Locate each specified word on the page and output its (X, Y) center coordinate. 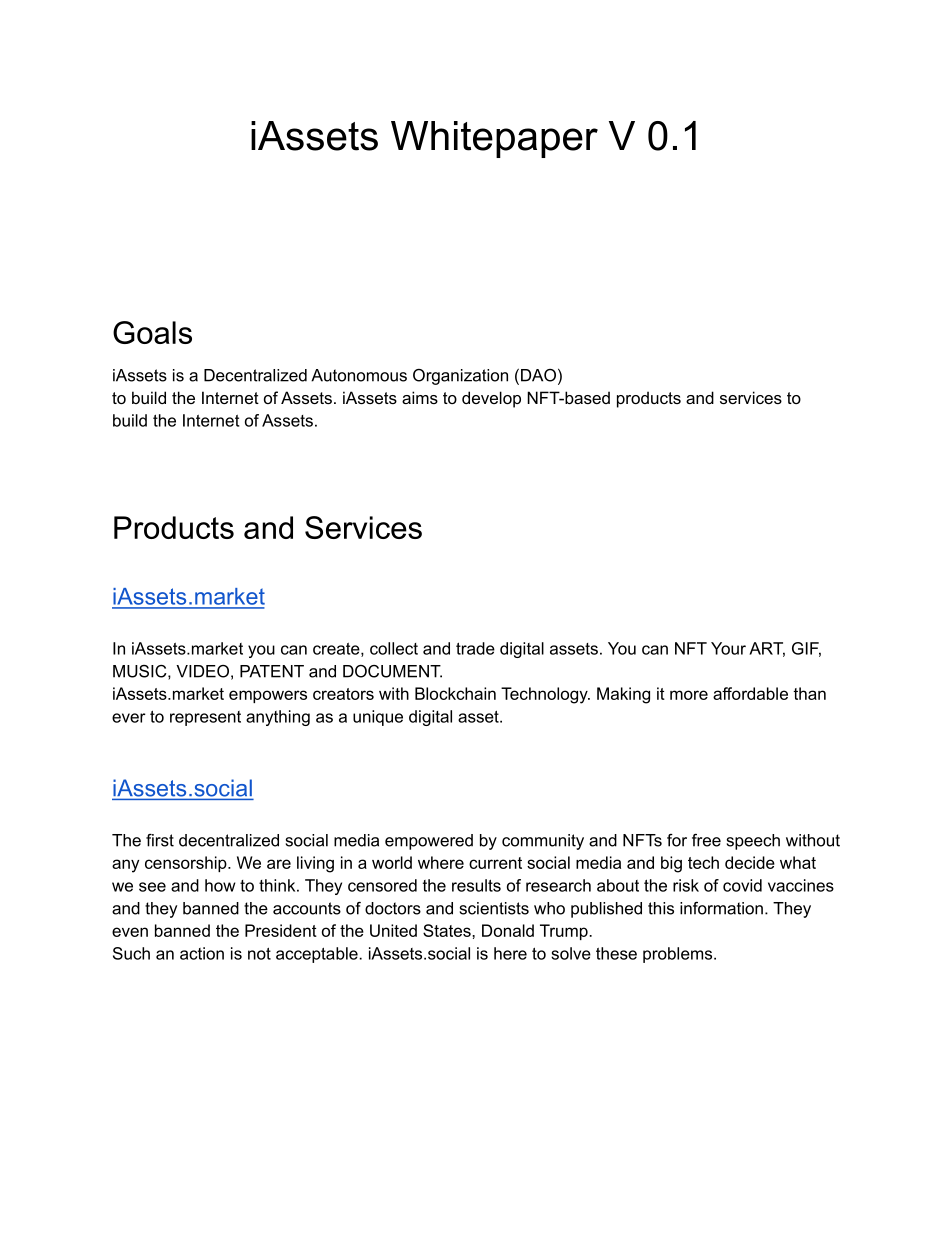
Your (728, 648)
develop (491, 399)
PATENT (272, 671)
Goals (152, 332)
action (202, 953)
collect (394, 648)
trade (475, 648)
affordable (750, 693)
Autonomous (359, 375)
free (706, 840)
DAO (538, 375)
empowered (429, 842)
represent (205, 718)
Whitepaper (494, 139)
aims (420, 397)
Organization (460, 377)
